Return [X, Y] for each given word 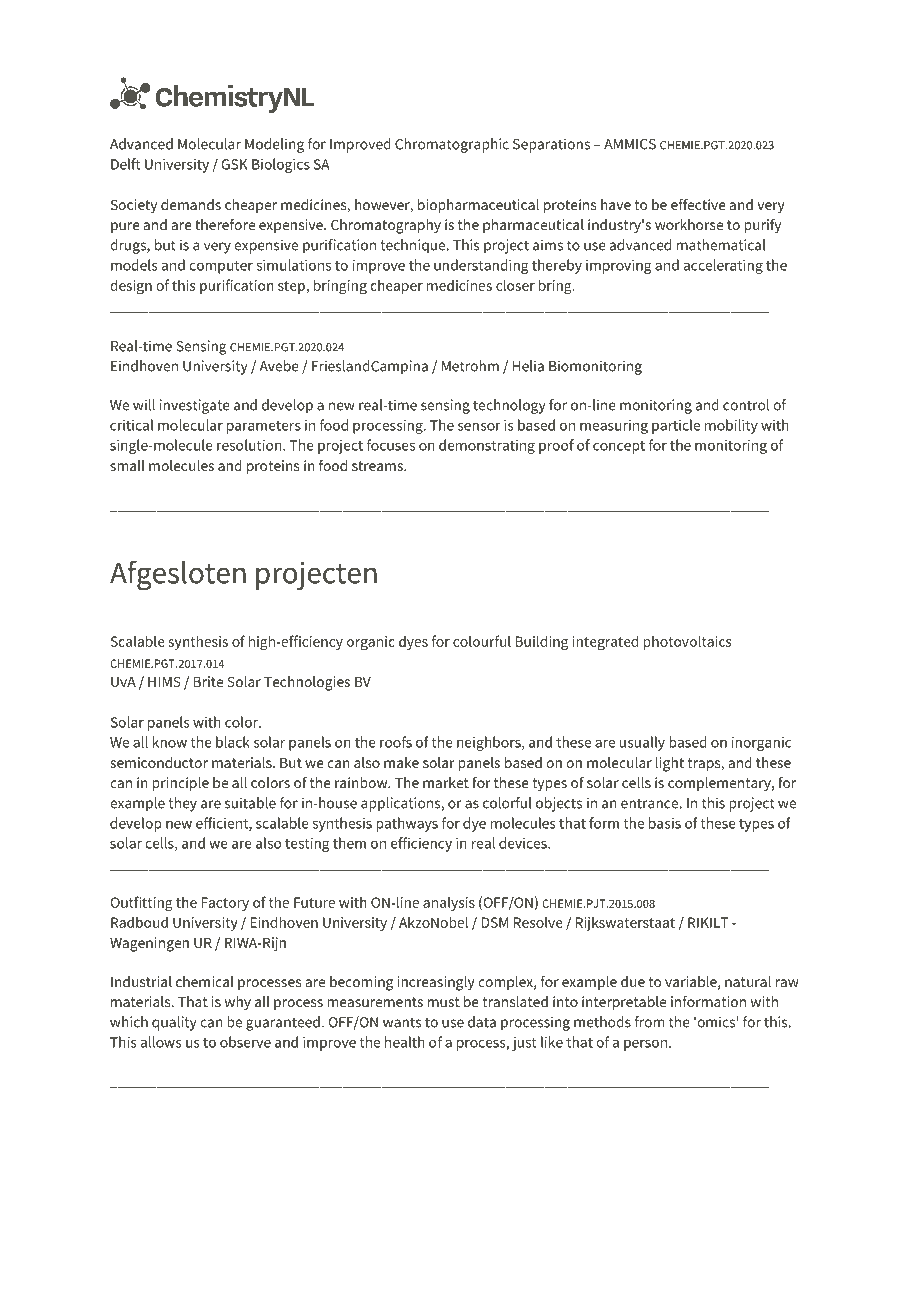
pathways [407, 824]
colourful [482, 641]
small [127, 465]
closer [515, 285]
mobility [731, 426]
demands [191, 204]
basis [665, 823]
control [746, 405]
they [182, 804]
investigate [195, 406]
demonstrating [487, 446]
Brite [208, 681]
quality [174, 1023]
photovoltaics [687, 642]
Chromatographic [452, 145]
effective [698, 204]
